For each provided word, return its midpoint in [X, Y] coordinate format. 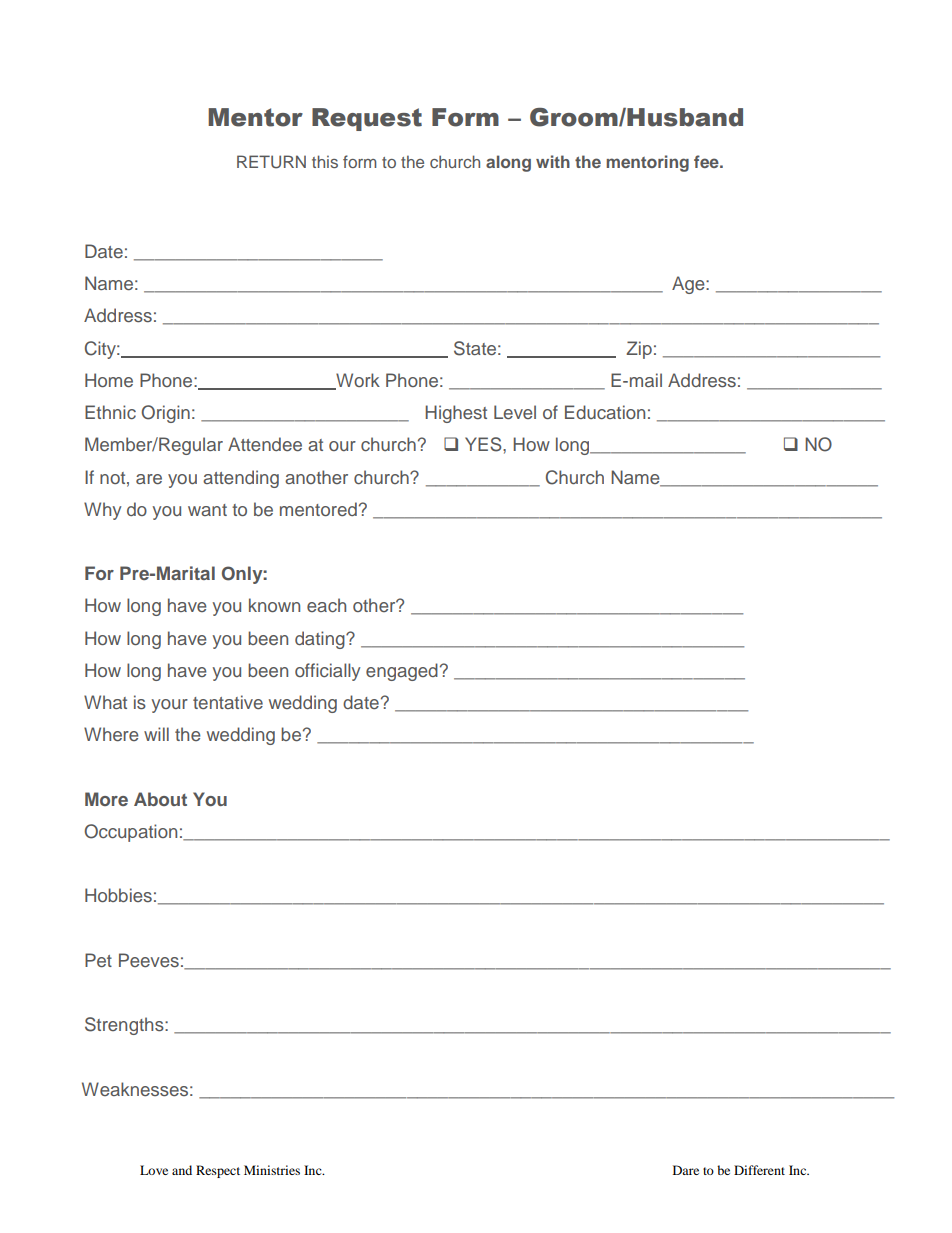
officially [327, 672]
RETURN [271, 162]
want [207, 510]
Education [605, 412]
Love [154, 1170]
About [160, 799]
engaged [402, 672]
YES [484, 444]
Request [367, 119]
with [553, 161]
